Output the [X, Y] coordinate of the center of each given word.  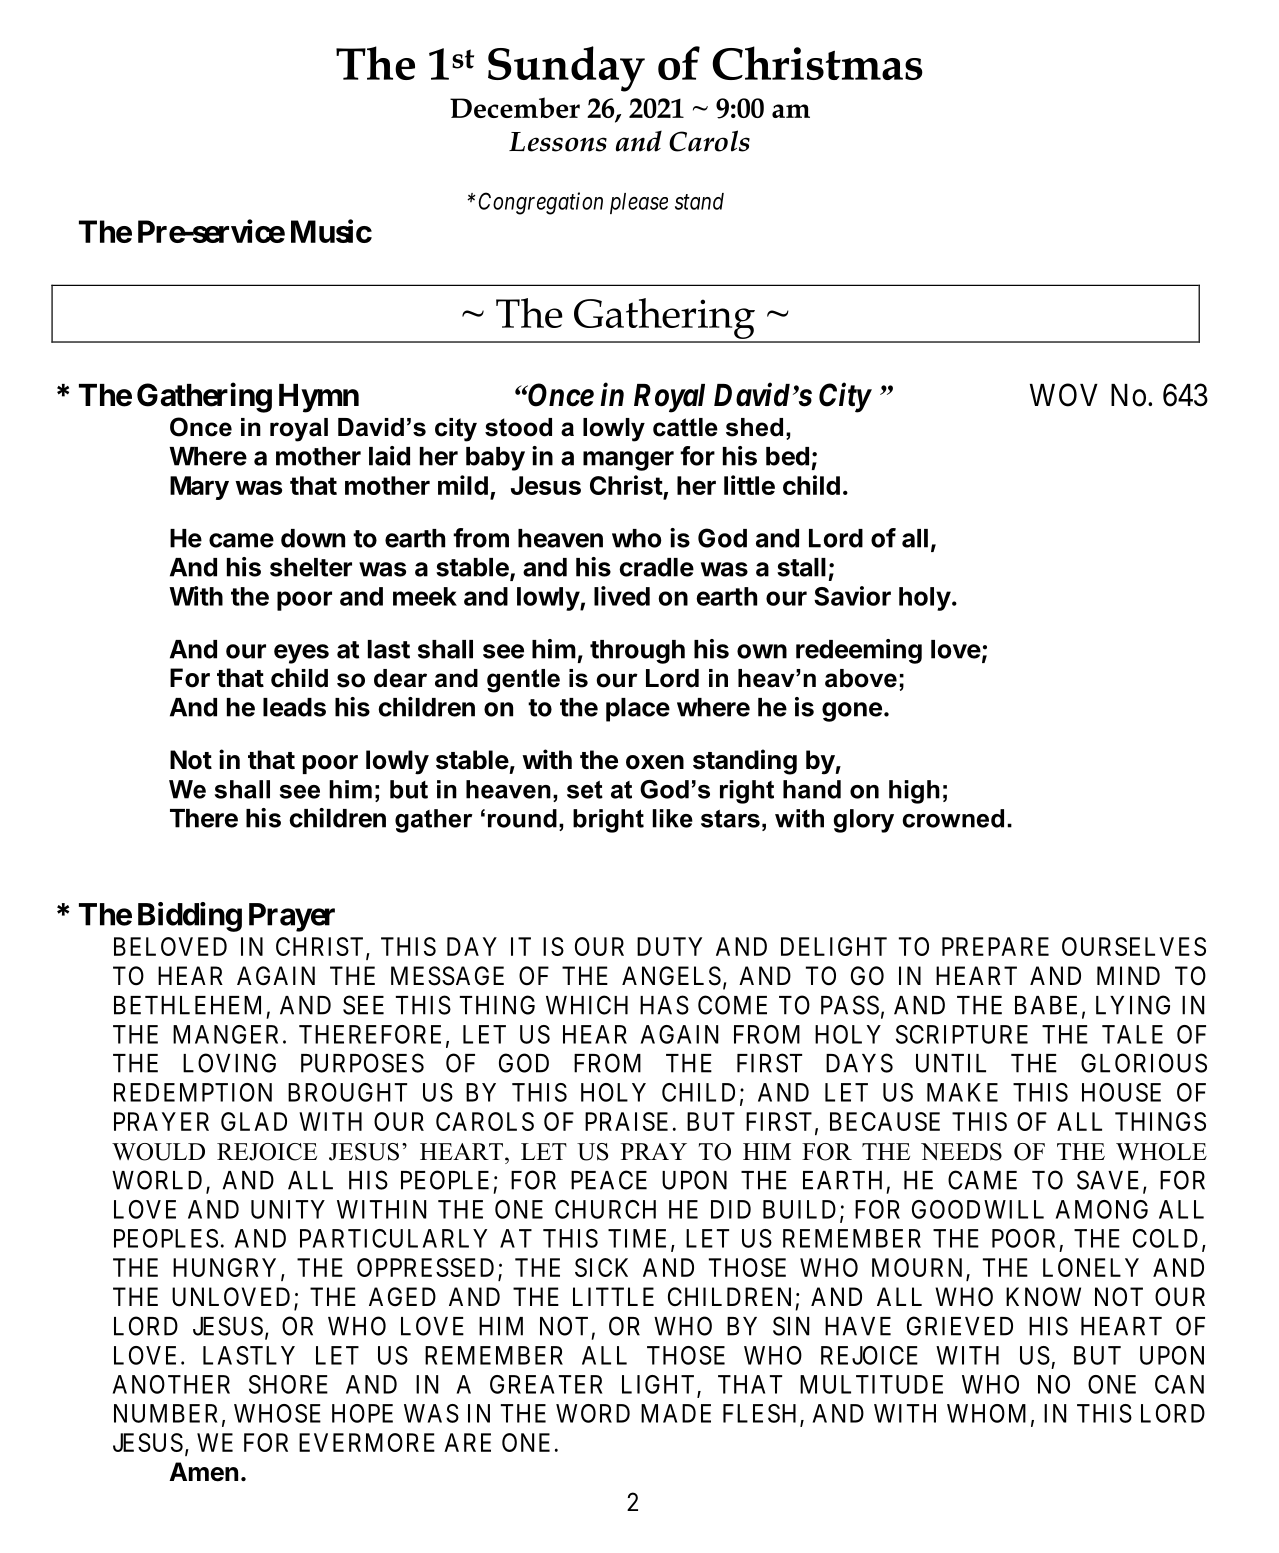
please [639, 203]
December [515, 107]
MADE [676, 1413]
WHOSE [277, 1413]
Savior [852, 596]
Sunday [566, 69]
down [313, 538]
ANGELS [671, 976]
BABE [1046, 1005]
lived [622, 596]
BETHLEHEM [187, 1005]
